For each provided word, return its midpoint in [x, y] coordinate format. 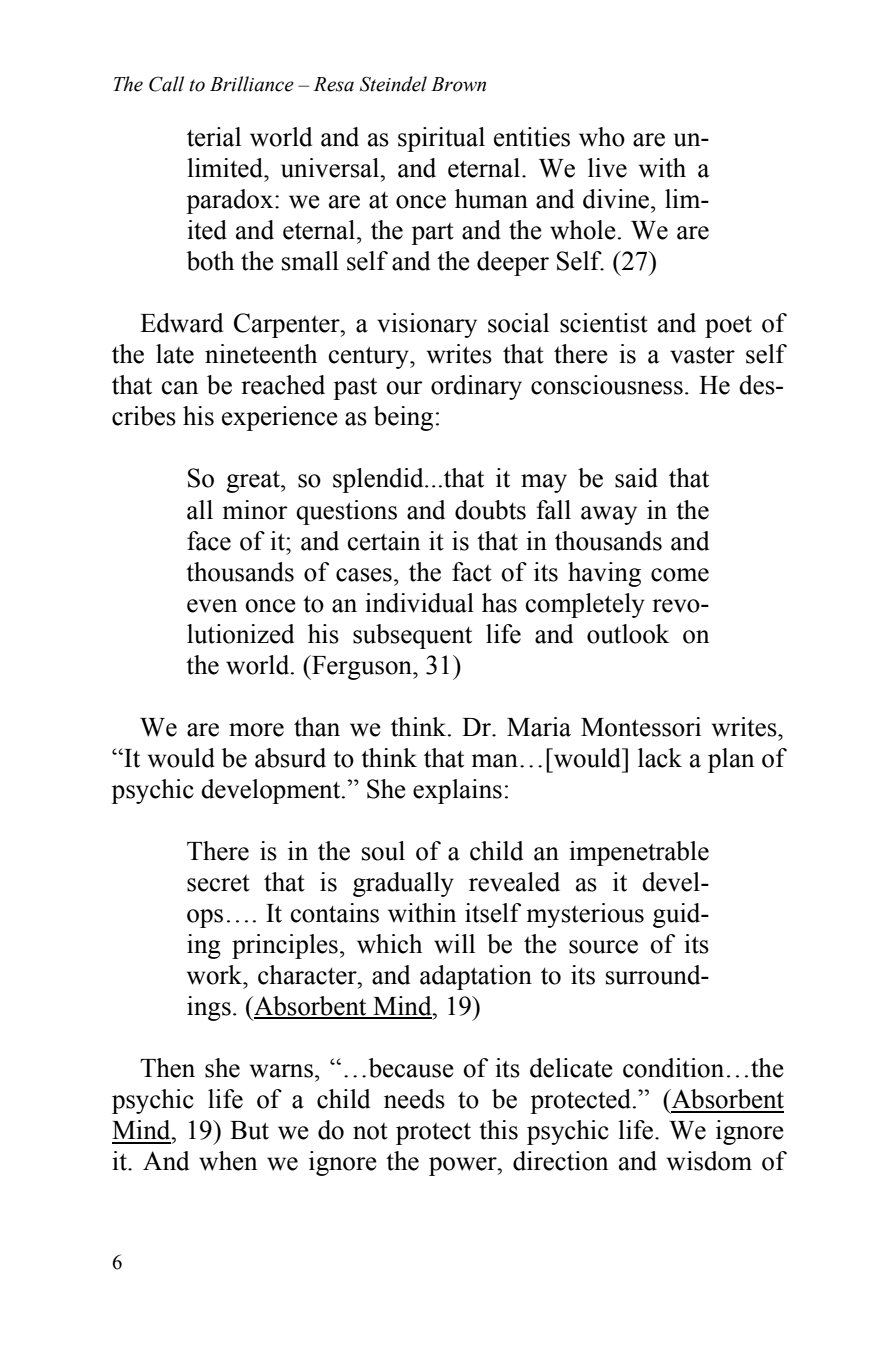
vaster [702, 355]
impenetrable [639, 853]
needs [414, 1099]
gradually [403, 884]
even [212, 606]
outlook [628, 634]
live [607, 168]
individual [419, 603]
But [249, 1130]
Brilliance [252, 84]
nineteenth [261, 354]
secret [218, 883]
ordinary [476, 387]
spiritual [441, 139]
